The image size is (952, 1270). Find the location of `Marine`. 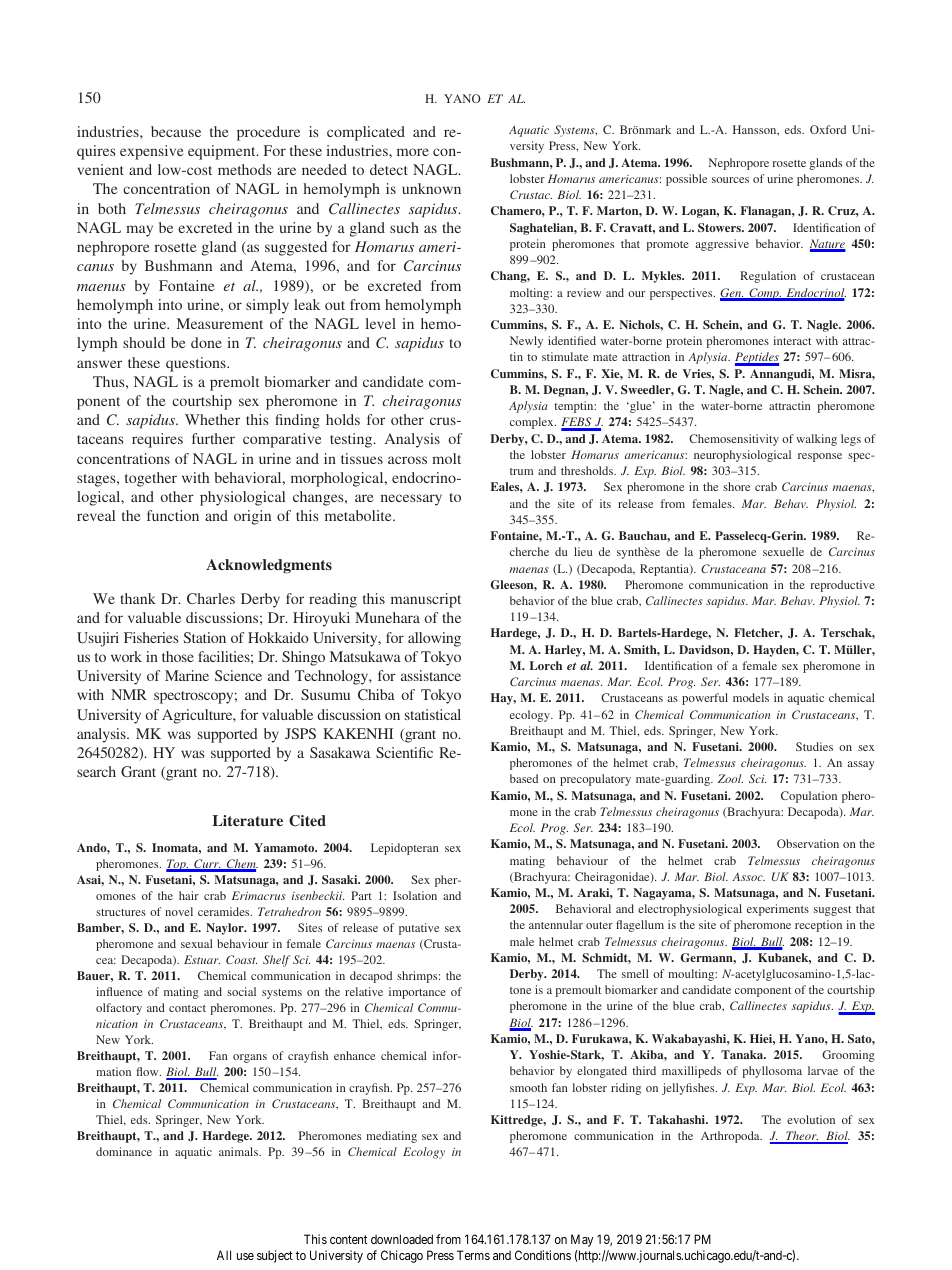

Marine is located at coordinates (187, 675).
